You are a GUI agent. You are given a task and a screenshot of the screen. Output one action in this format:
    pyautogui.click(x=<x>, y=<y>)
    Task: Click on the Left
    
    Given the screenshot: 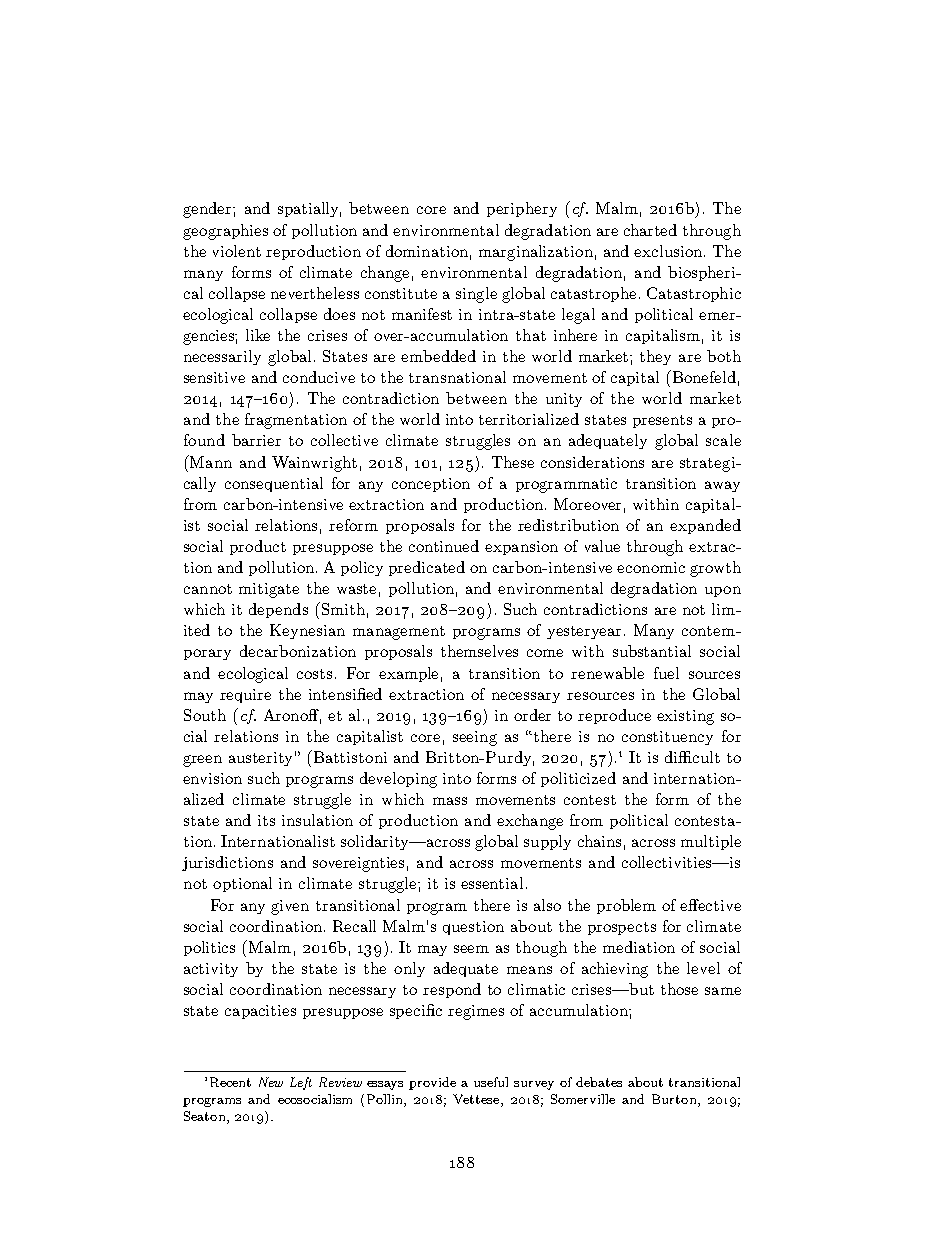 What is the action you would take?
    pyautogui.click(x=301, y=1083)
